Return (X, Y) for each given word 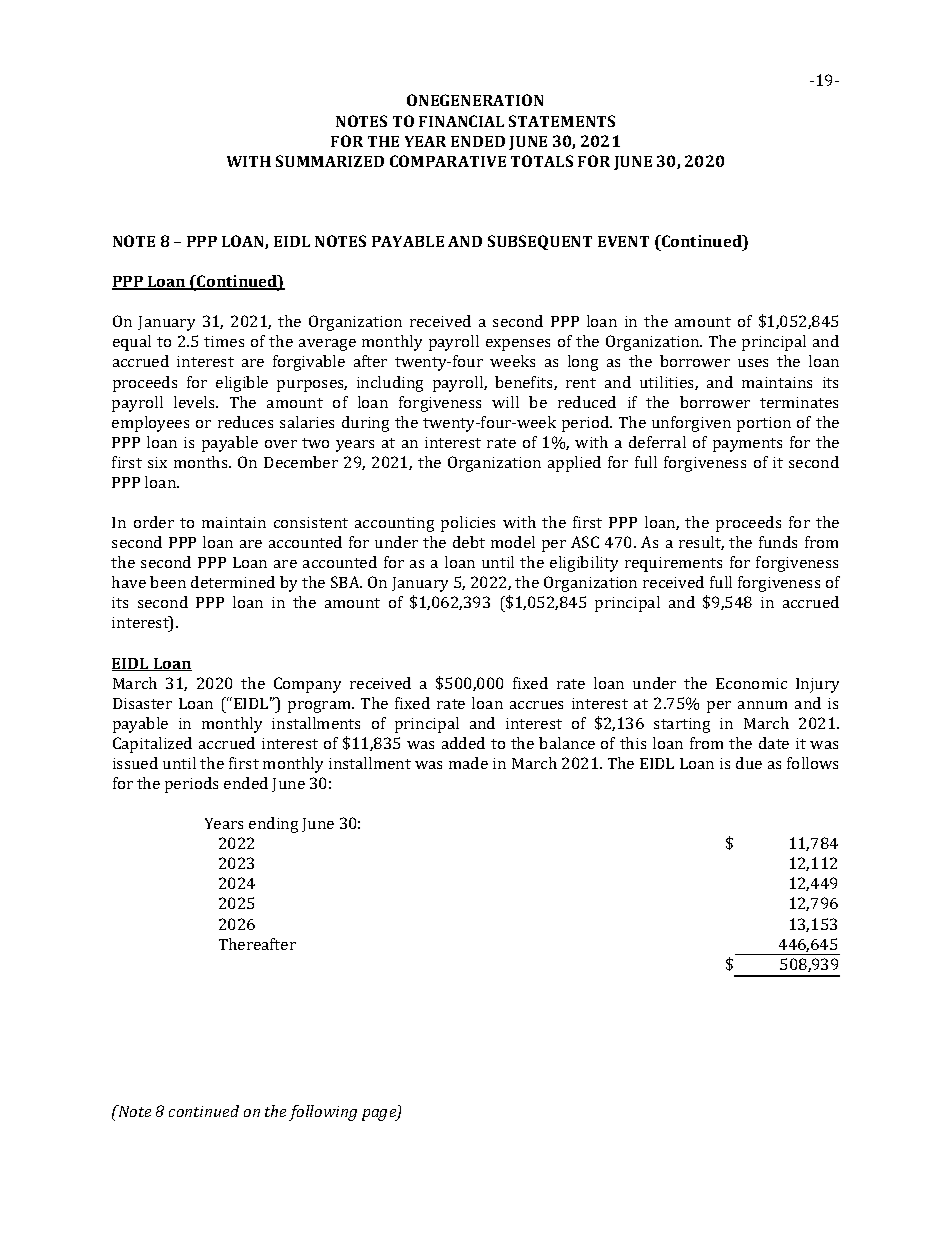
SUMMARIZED (330, 161)
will (505, 402)
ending (273, 825)
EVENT (623, 241)
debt (469, 542)
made (468, 763)
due (749, 763)
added (463, 743)
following (323, 1113)
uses (753, 363)
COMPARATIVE (448, 161)
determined (233, 582)
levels (195, 402)
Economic (751, 683)
